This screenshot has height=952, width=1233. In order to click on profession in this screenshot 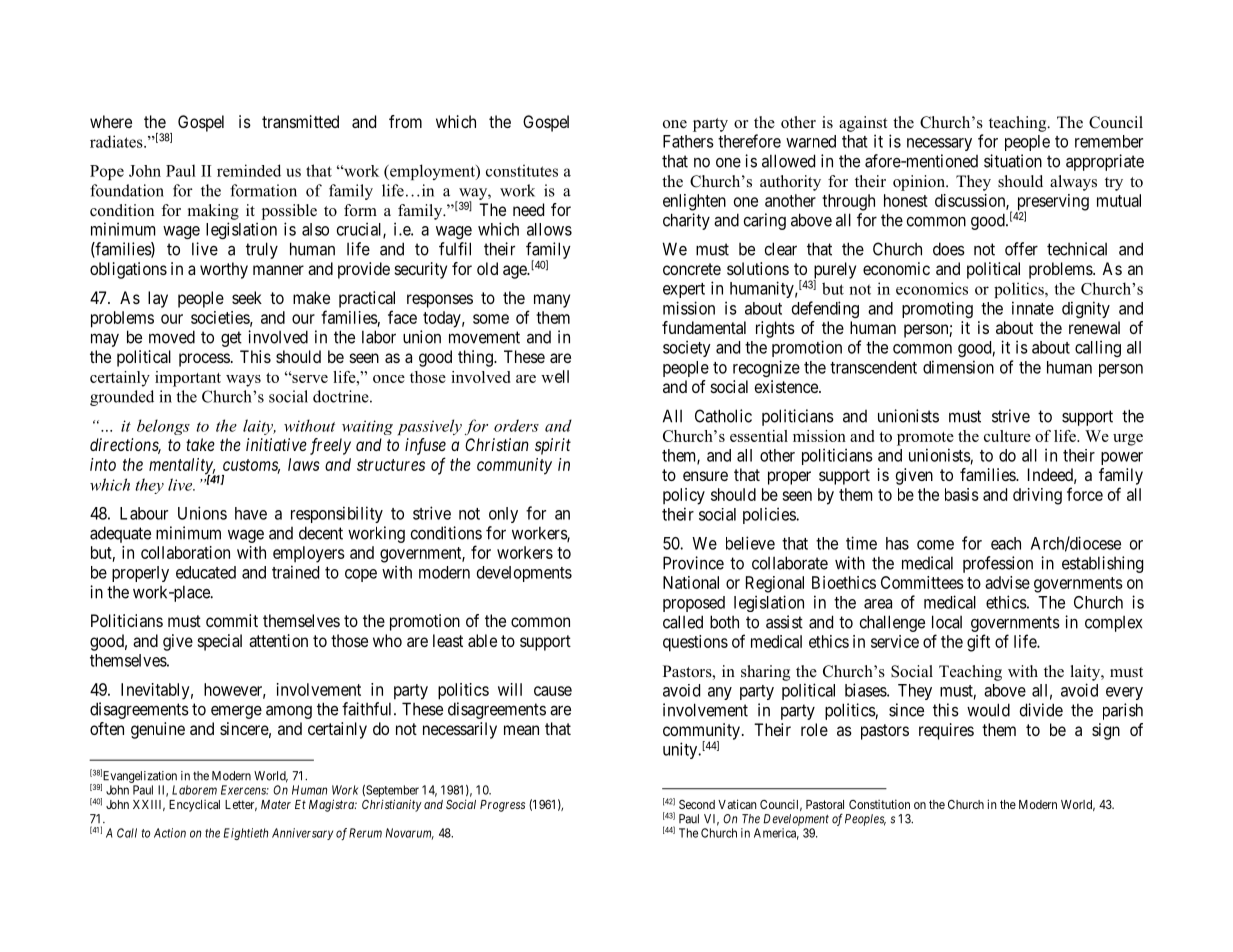, I will do `click(998, 564)`.
